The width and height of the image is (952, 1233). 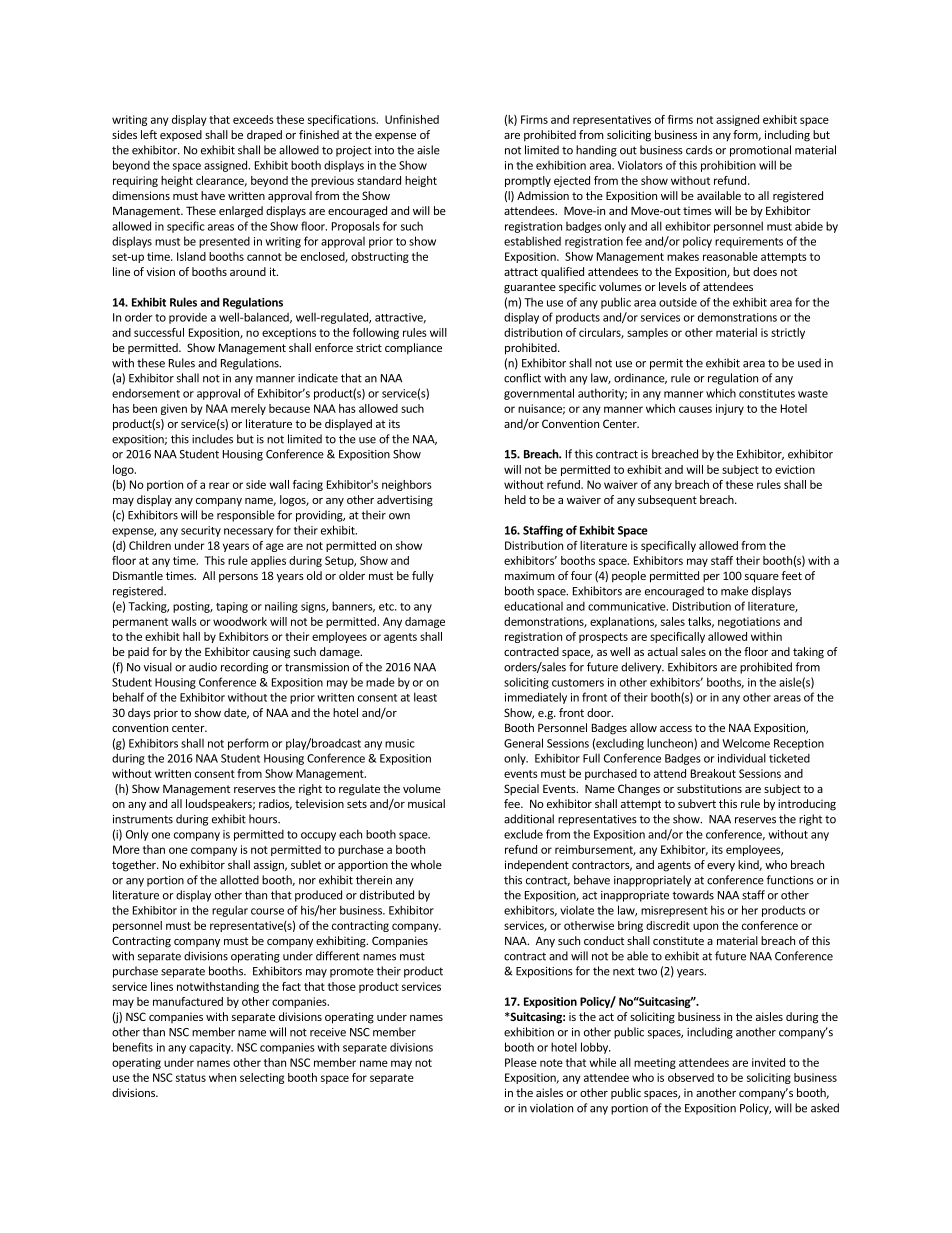 I want to click on least, so click(x=425, y=697).
